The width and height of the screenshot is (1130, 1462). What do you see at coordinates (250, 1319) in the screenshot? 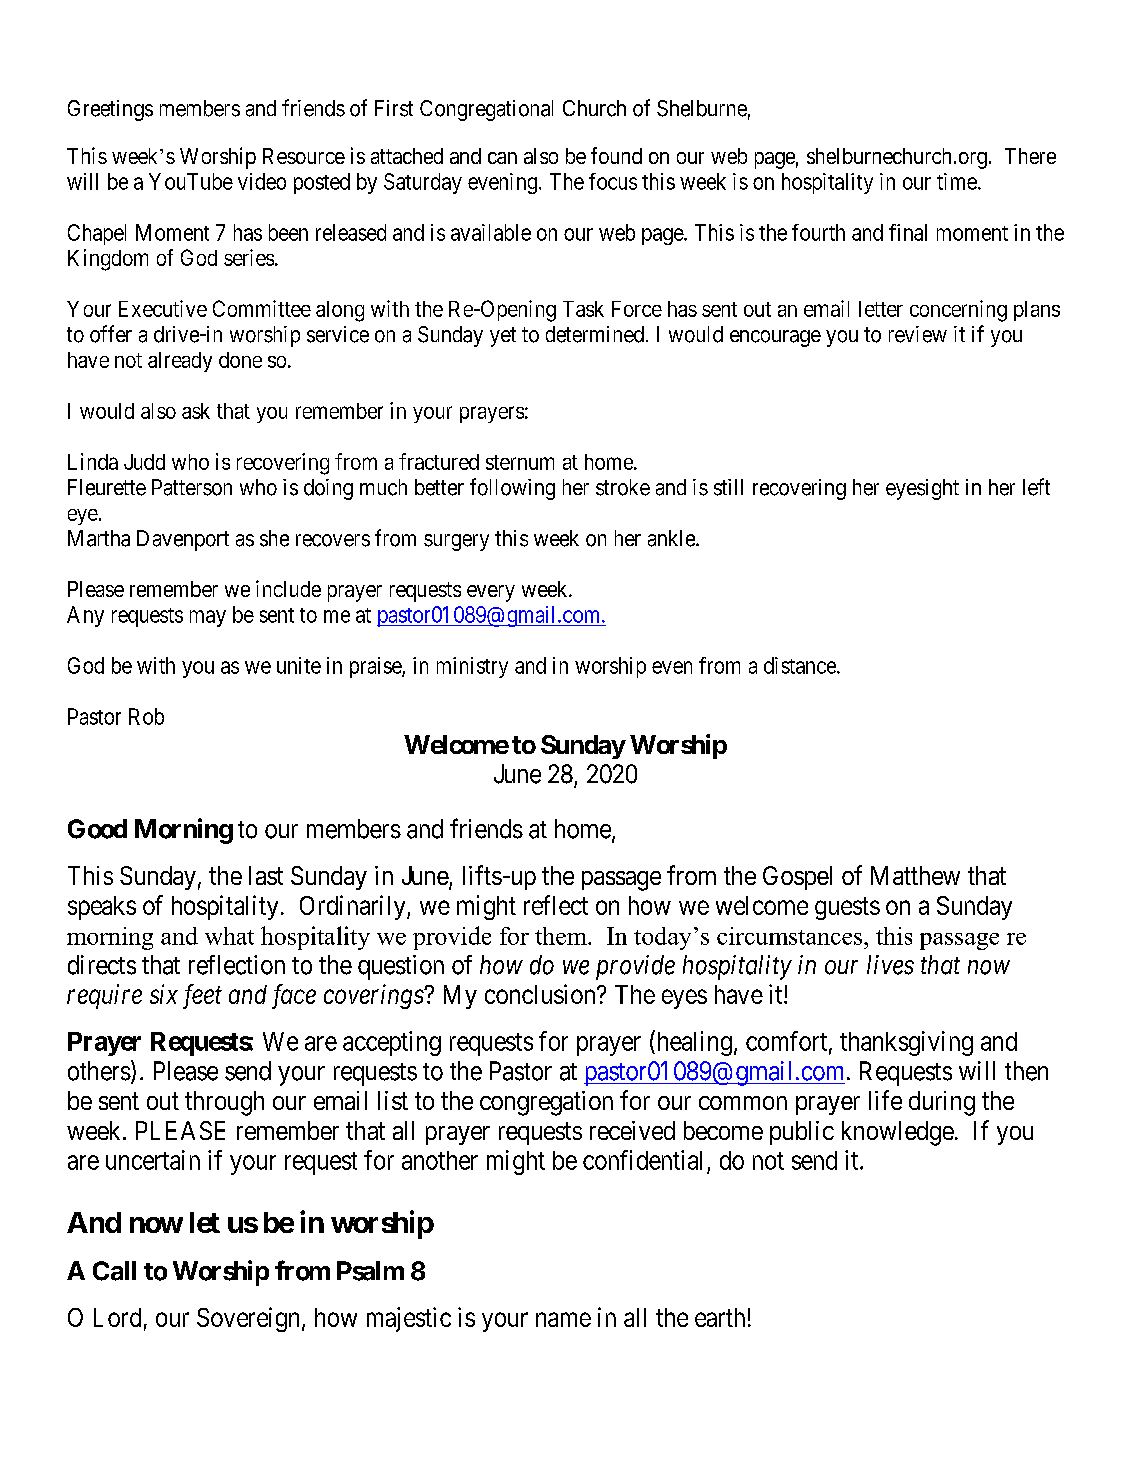
I see `Sovereign` at bounding box center [250, 1319].
